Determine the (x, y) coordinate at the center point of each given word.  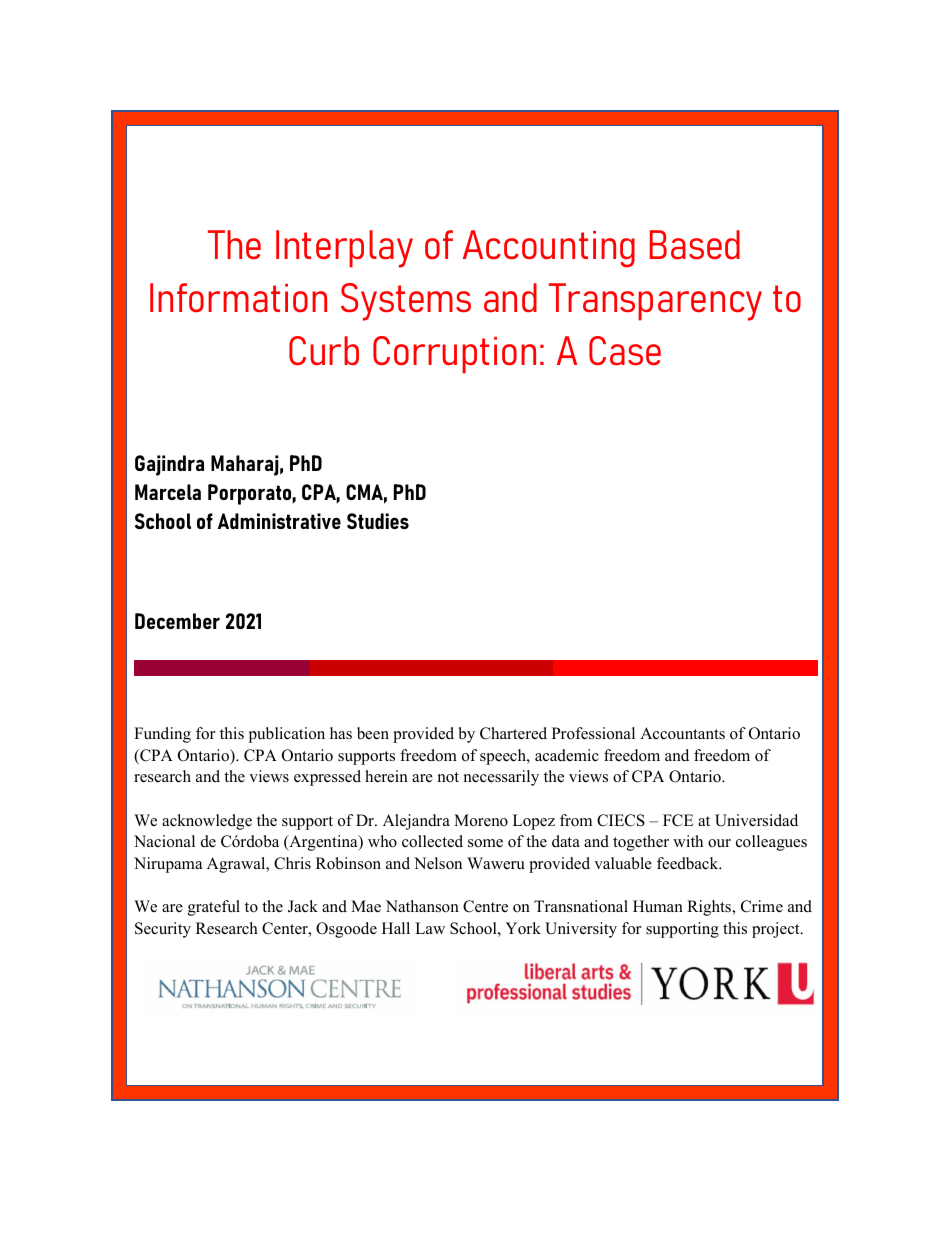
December (177, 621)
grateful (214, 908)
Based (695, 244)
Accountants (682, 733)
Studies (378, 521)
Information (238, 297)
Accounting (549, 249)
